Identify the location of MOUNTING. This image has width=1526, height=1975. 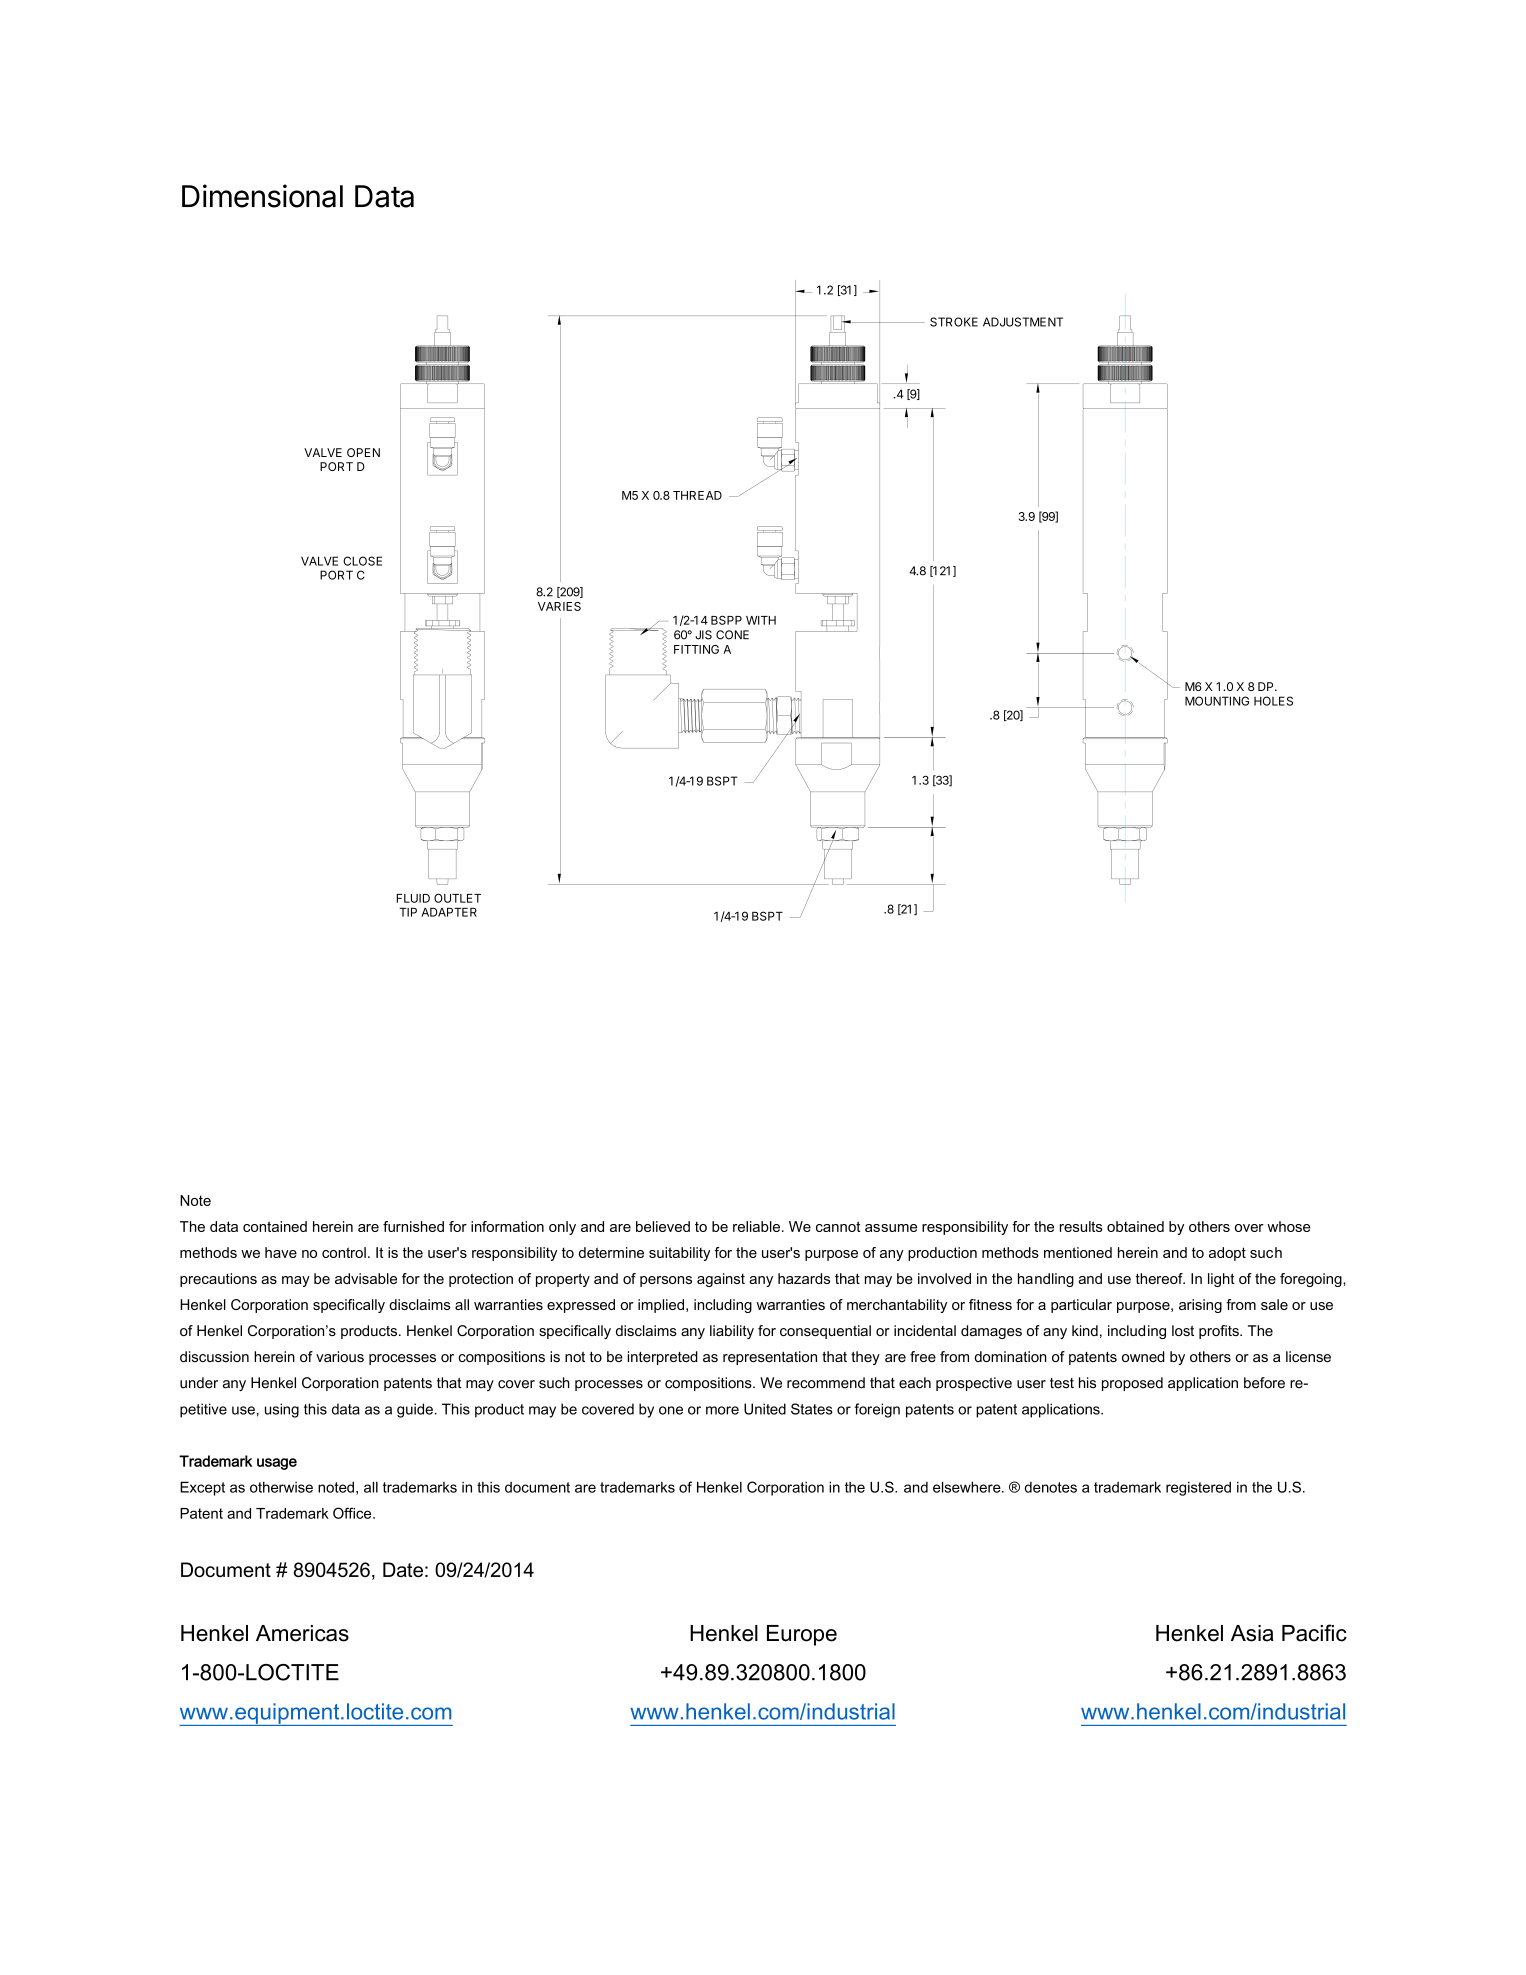
(1217, 701).
